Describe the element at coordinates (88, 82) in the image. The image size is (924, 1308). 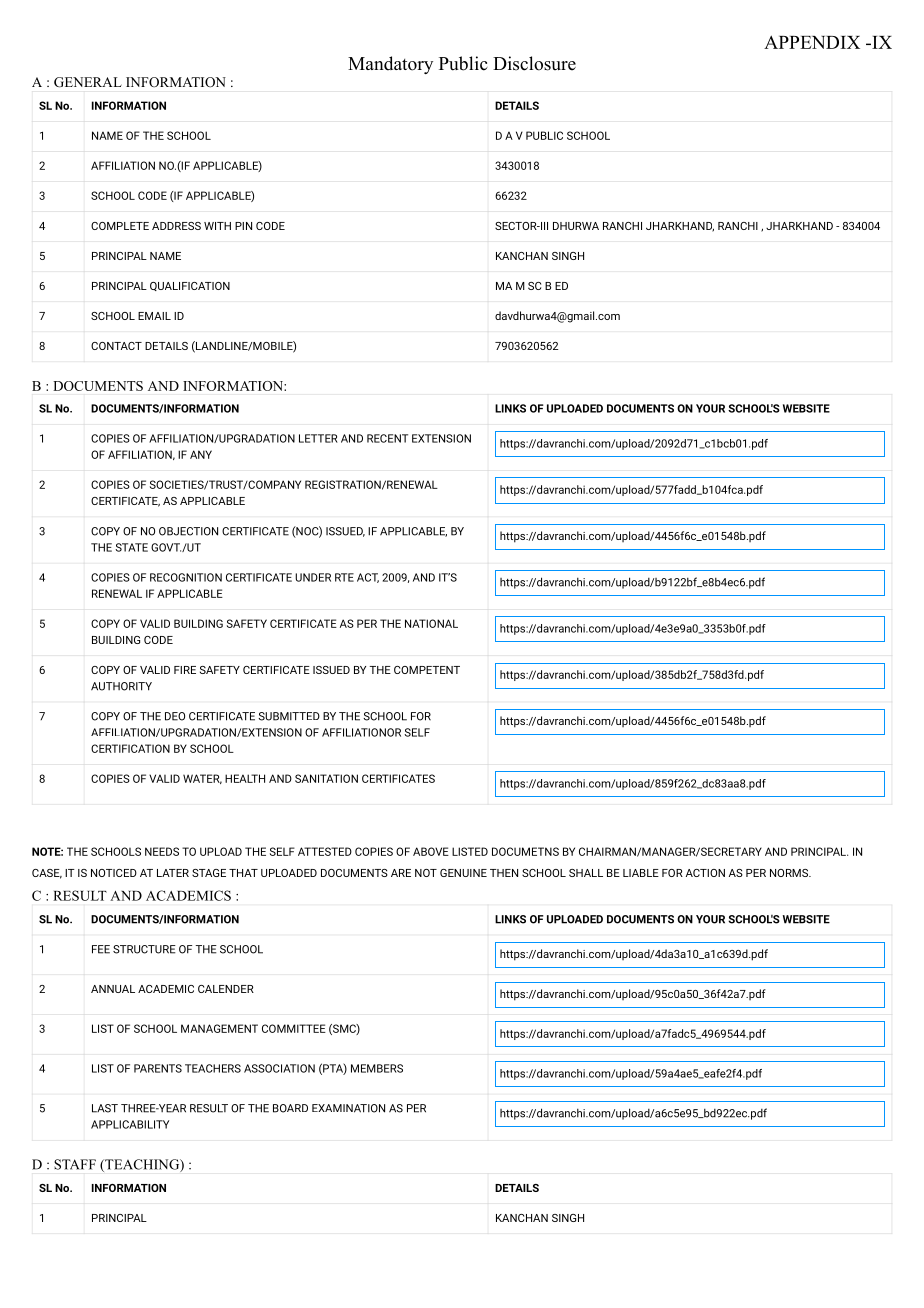
I see `GENERAL` at that location.
